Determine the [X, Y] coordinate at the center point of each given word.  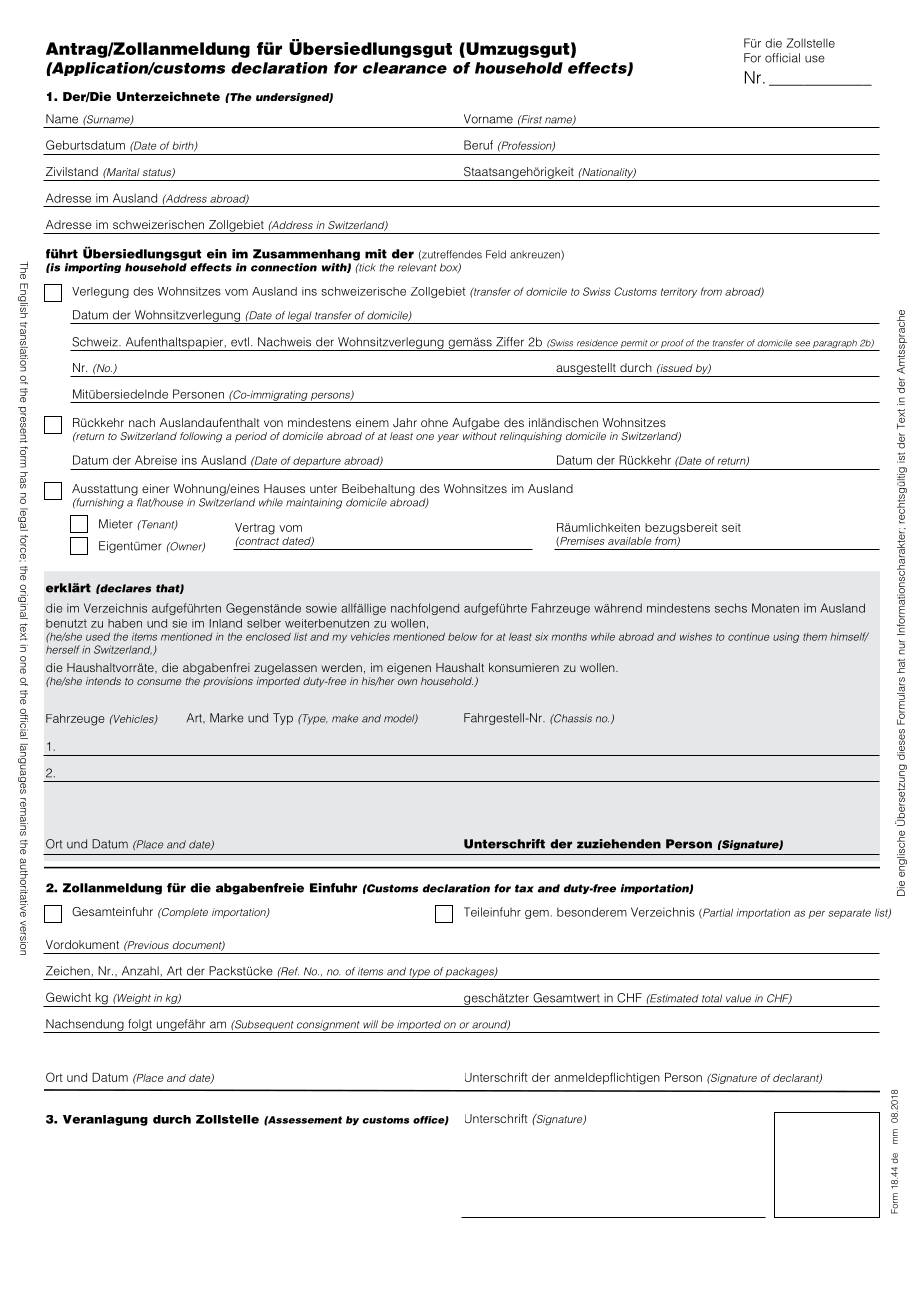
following [201, 437]
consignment [328, 1026]
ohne [434, 422]
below [462, 637]
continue [748, 636]
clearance [405, 68]
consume [159, 682]
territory [679, 293]
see [802, 344]
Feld [496, 254]
